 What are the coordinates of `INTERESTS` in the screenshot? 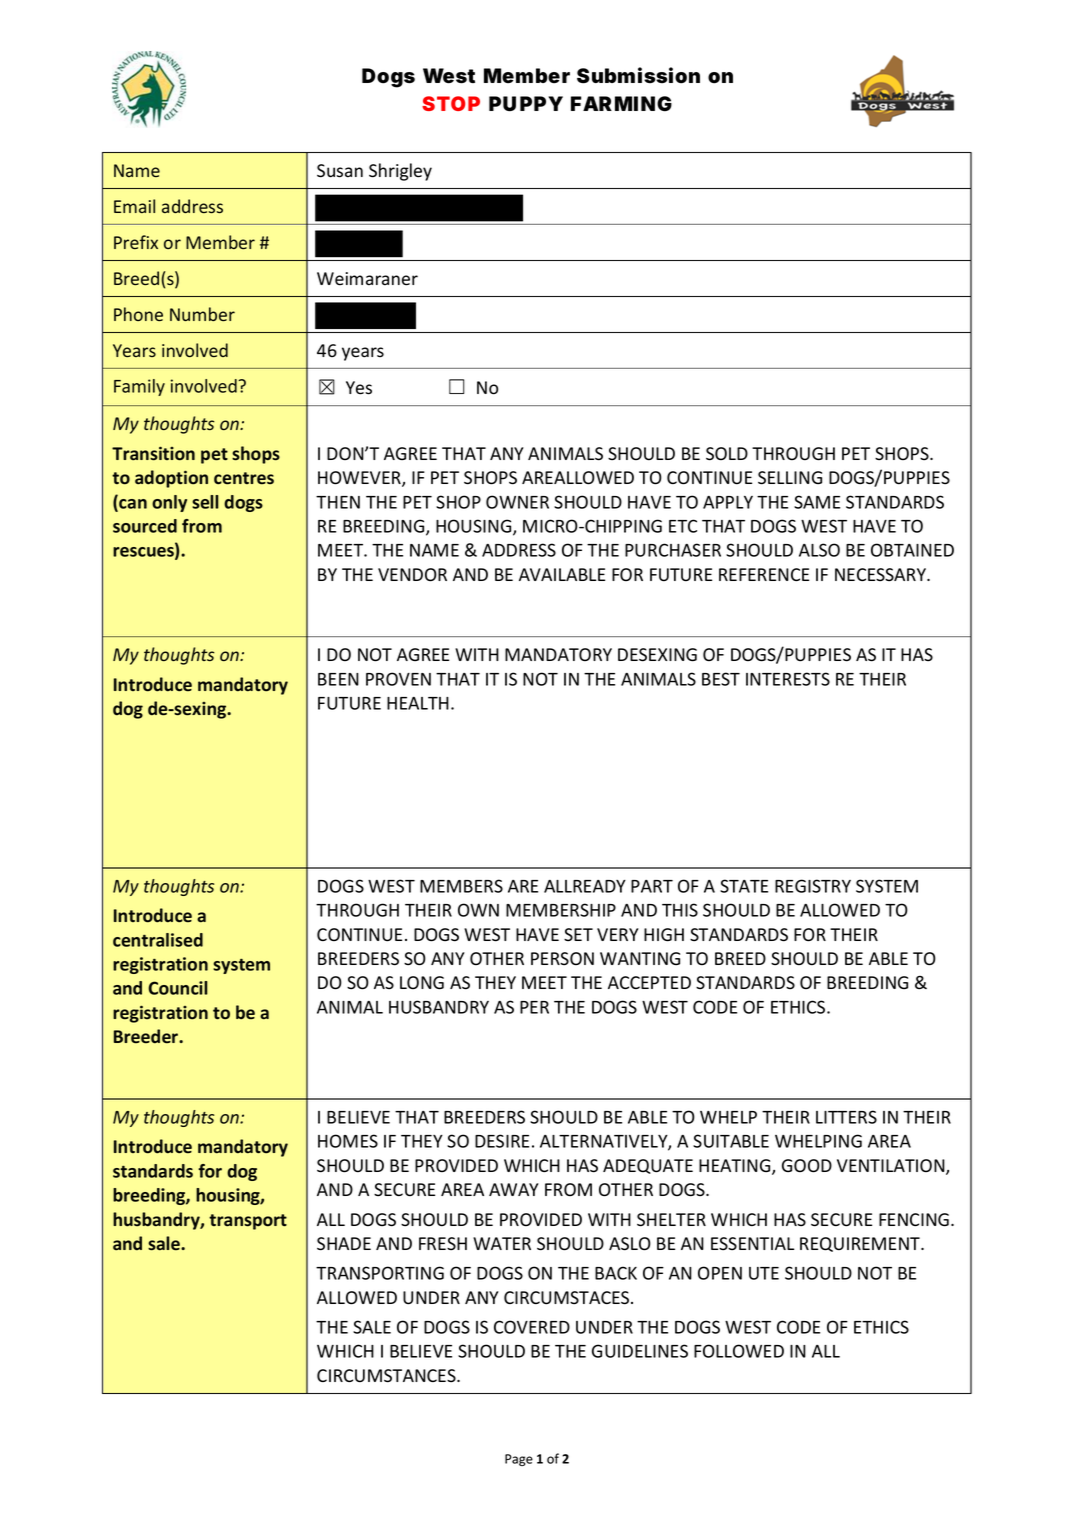 It's located at (788, 679).
